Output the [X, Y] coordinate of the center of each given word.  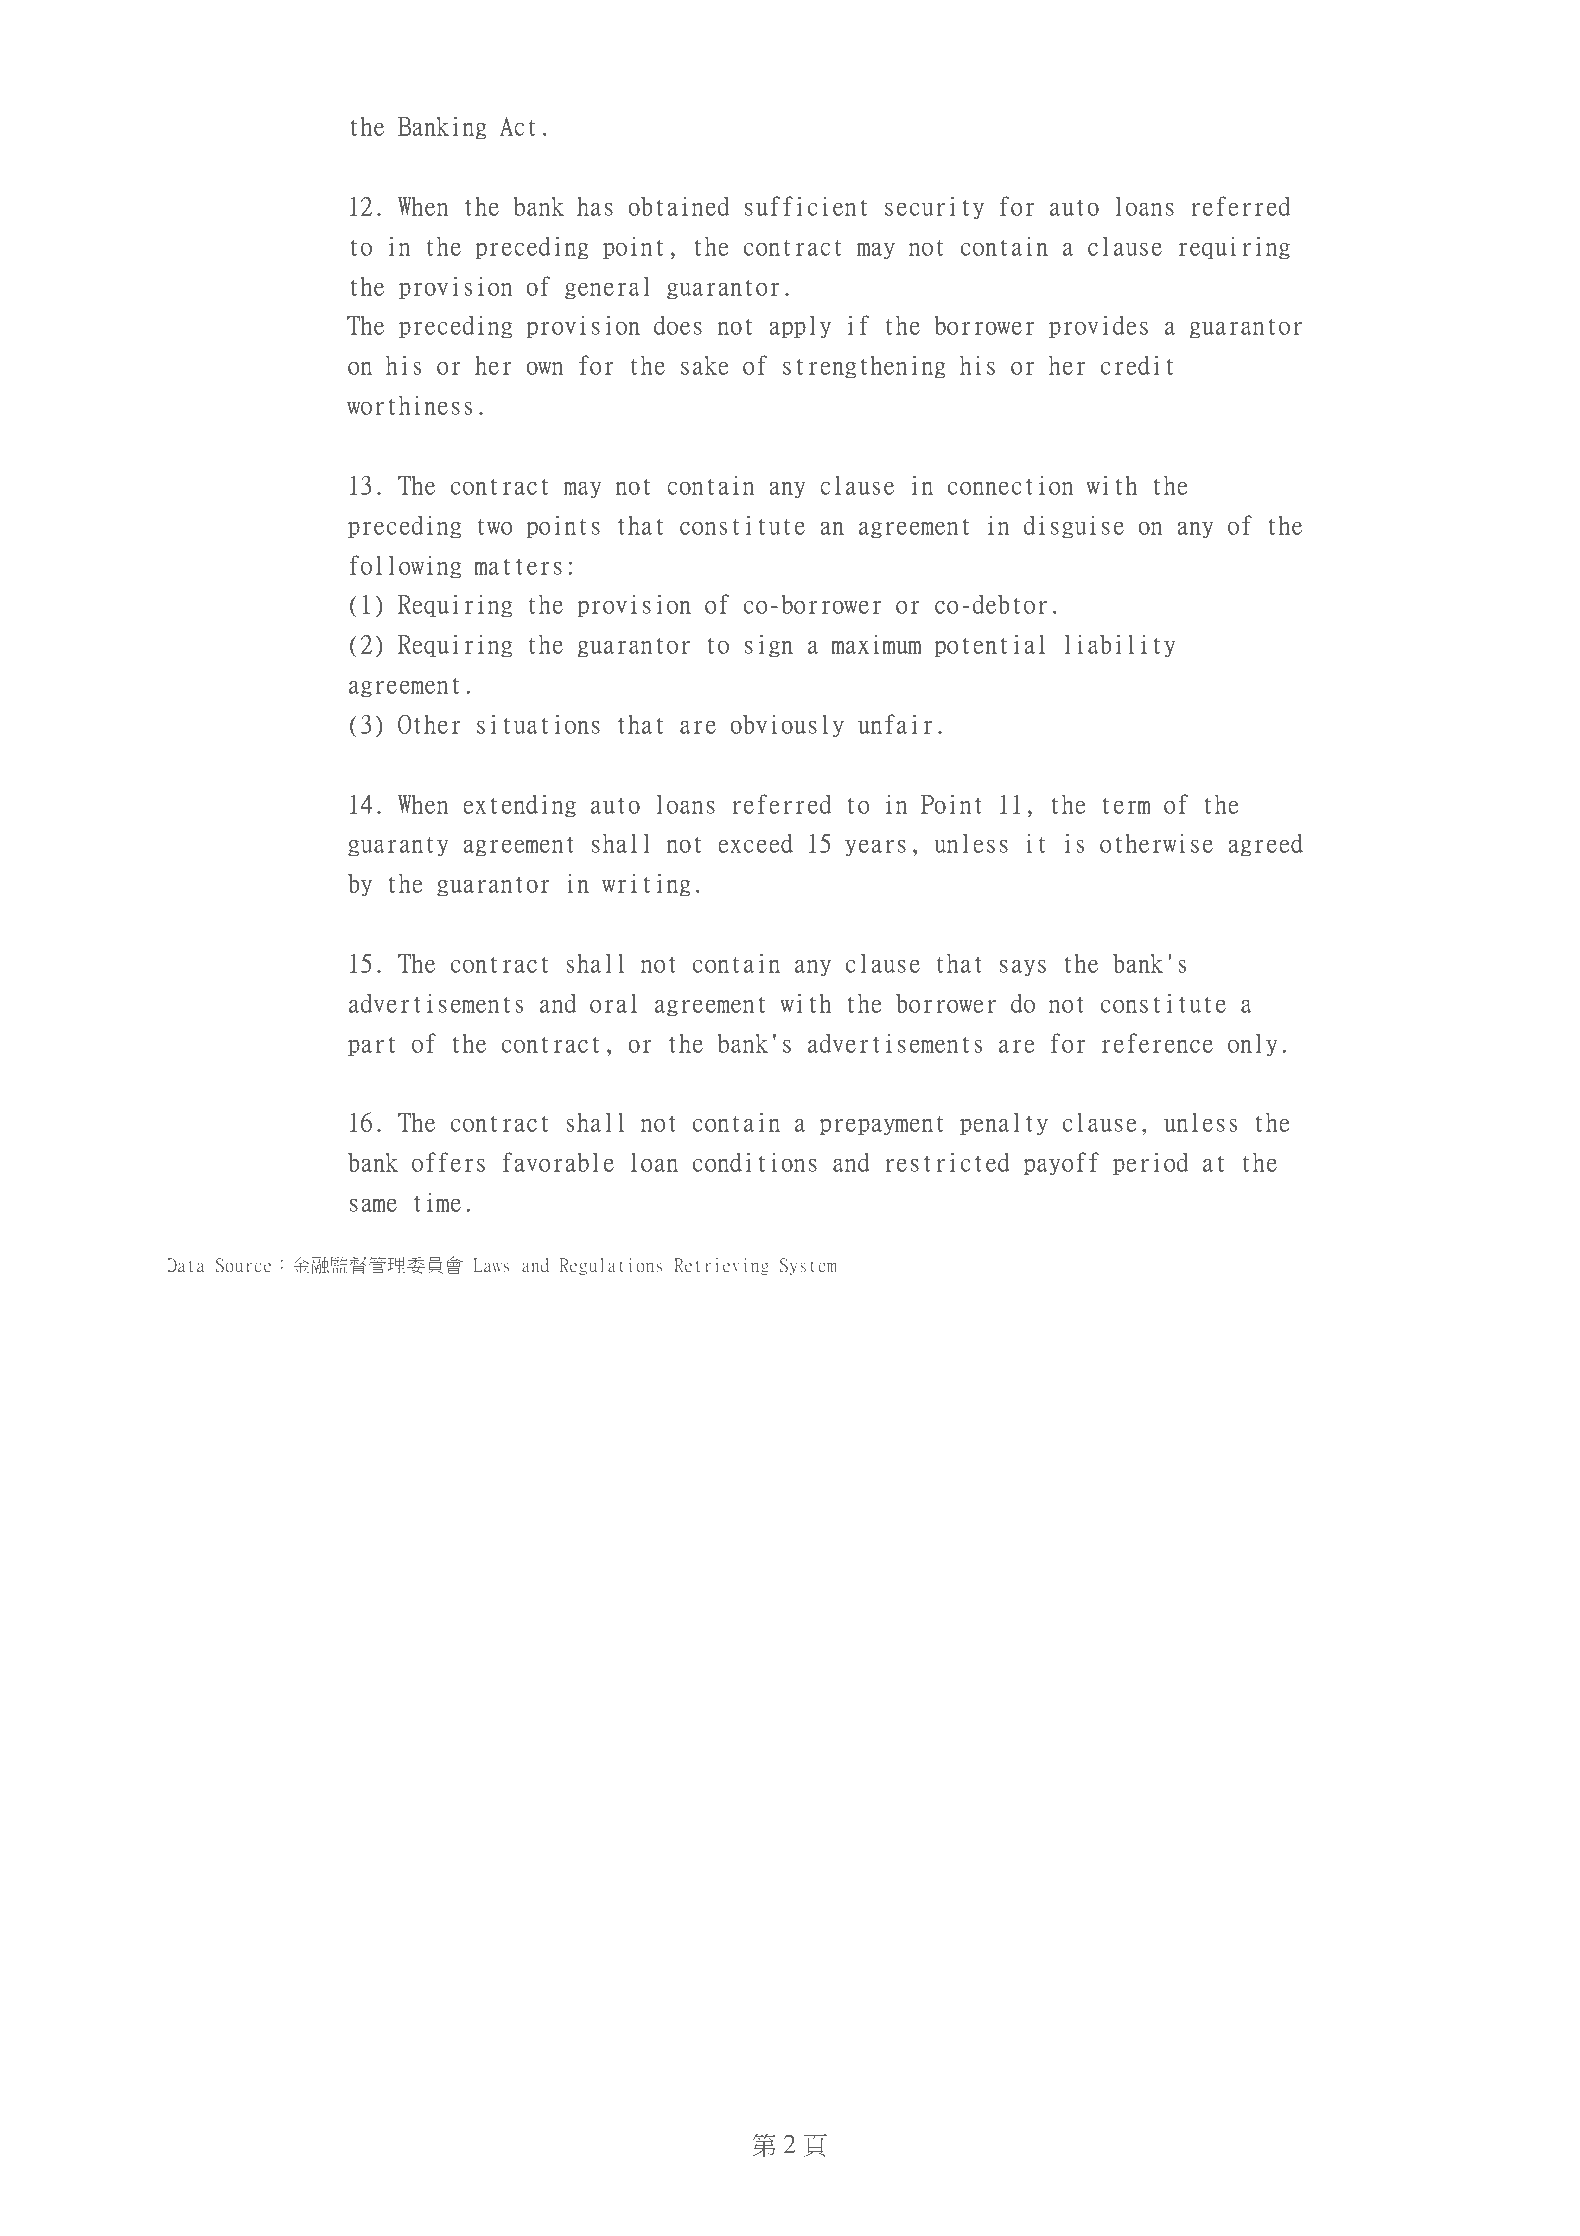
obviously [787, 726]
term [1126, 805]
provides [1098, 327]
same [373, 1205]
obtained [678, 206]
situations [538, 724]
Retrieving [721, 1266]
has [595, 206]
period [1150, 1164]
